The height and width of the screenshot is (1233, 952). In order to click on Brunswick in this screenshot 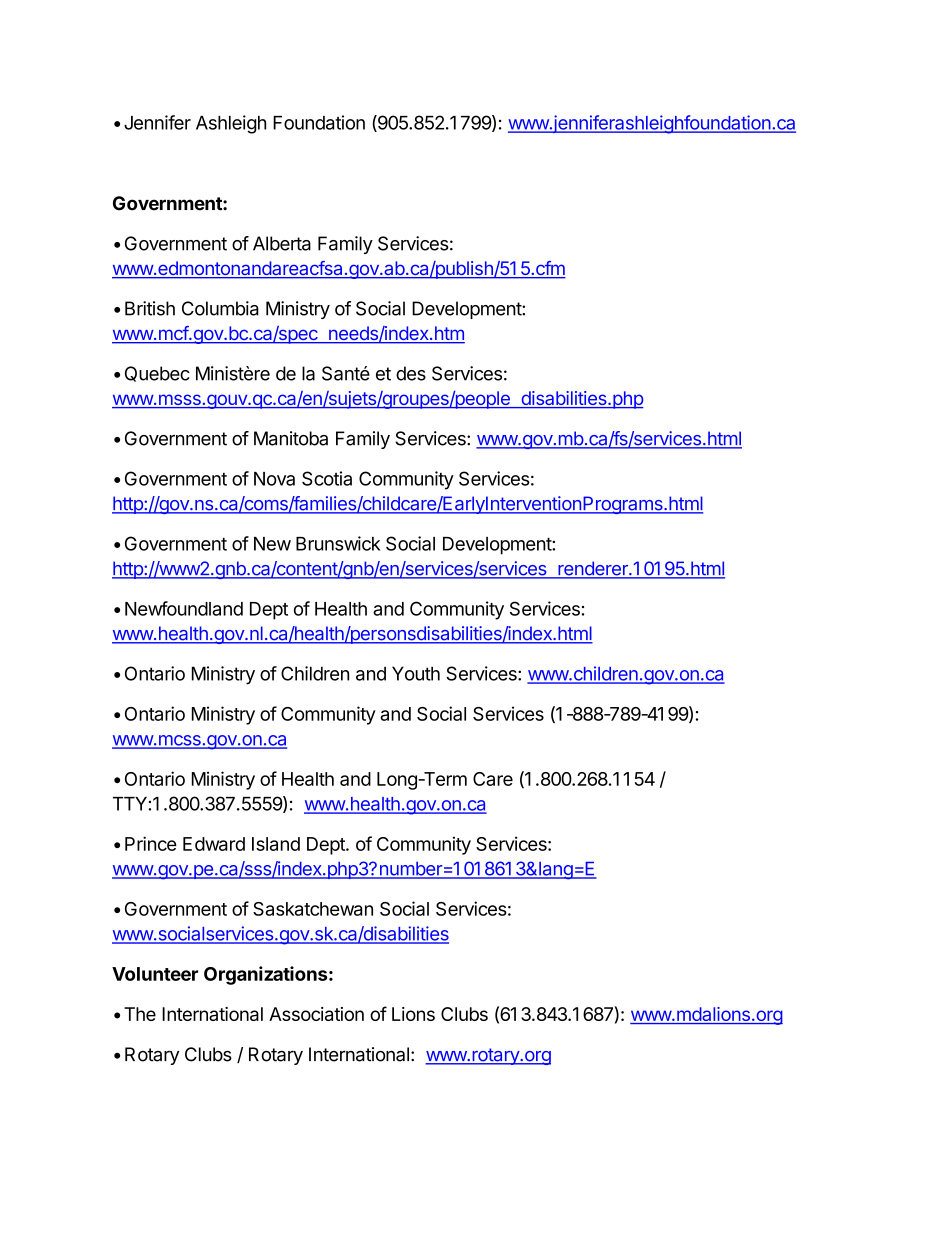, I will do `click(338, 543)`.
